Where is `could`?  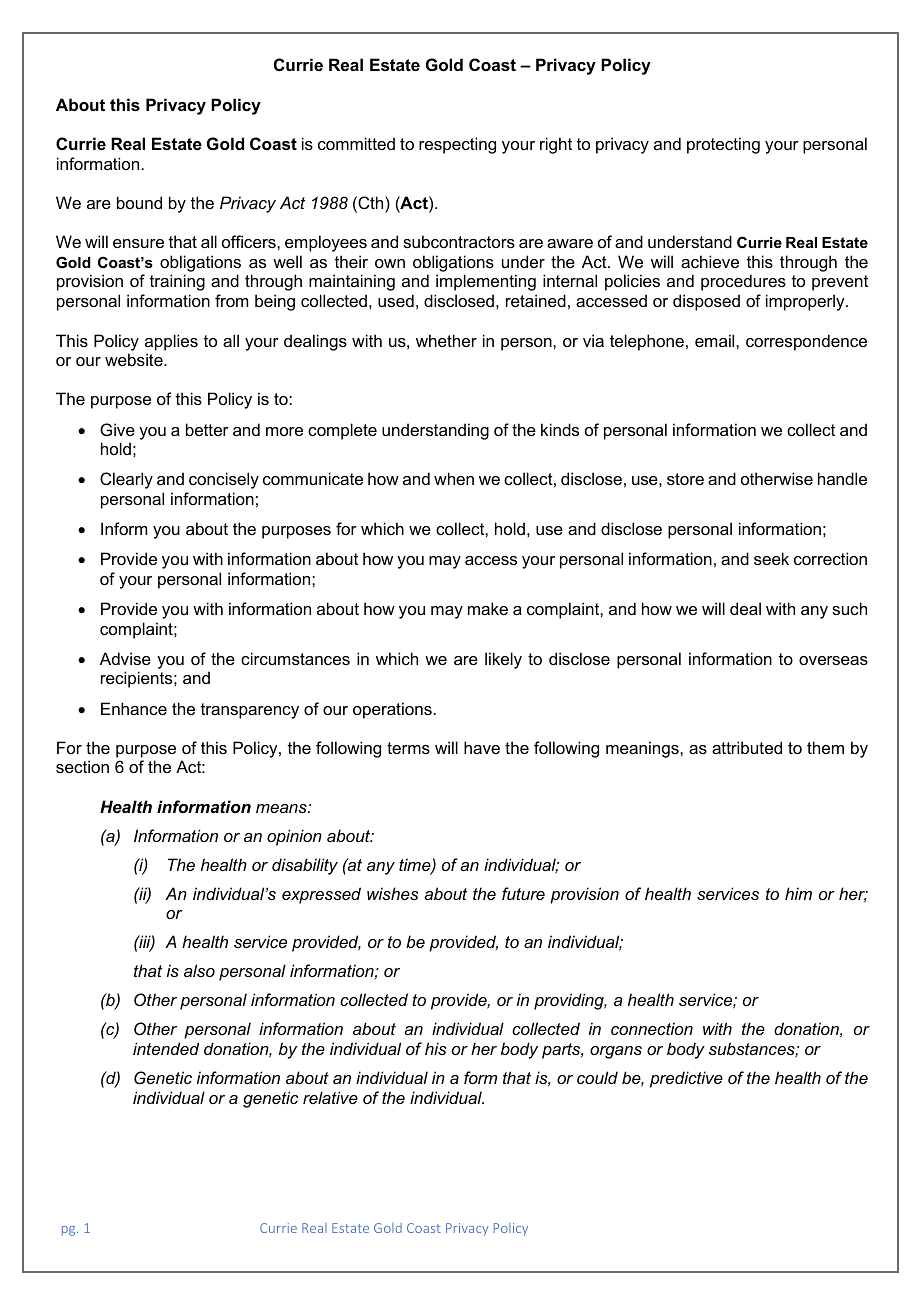 could is located at coordinates (597, 1077).
